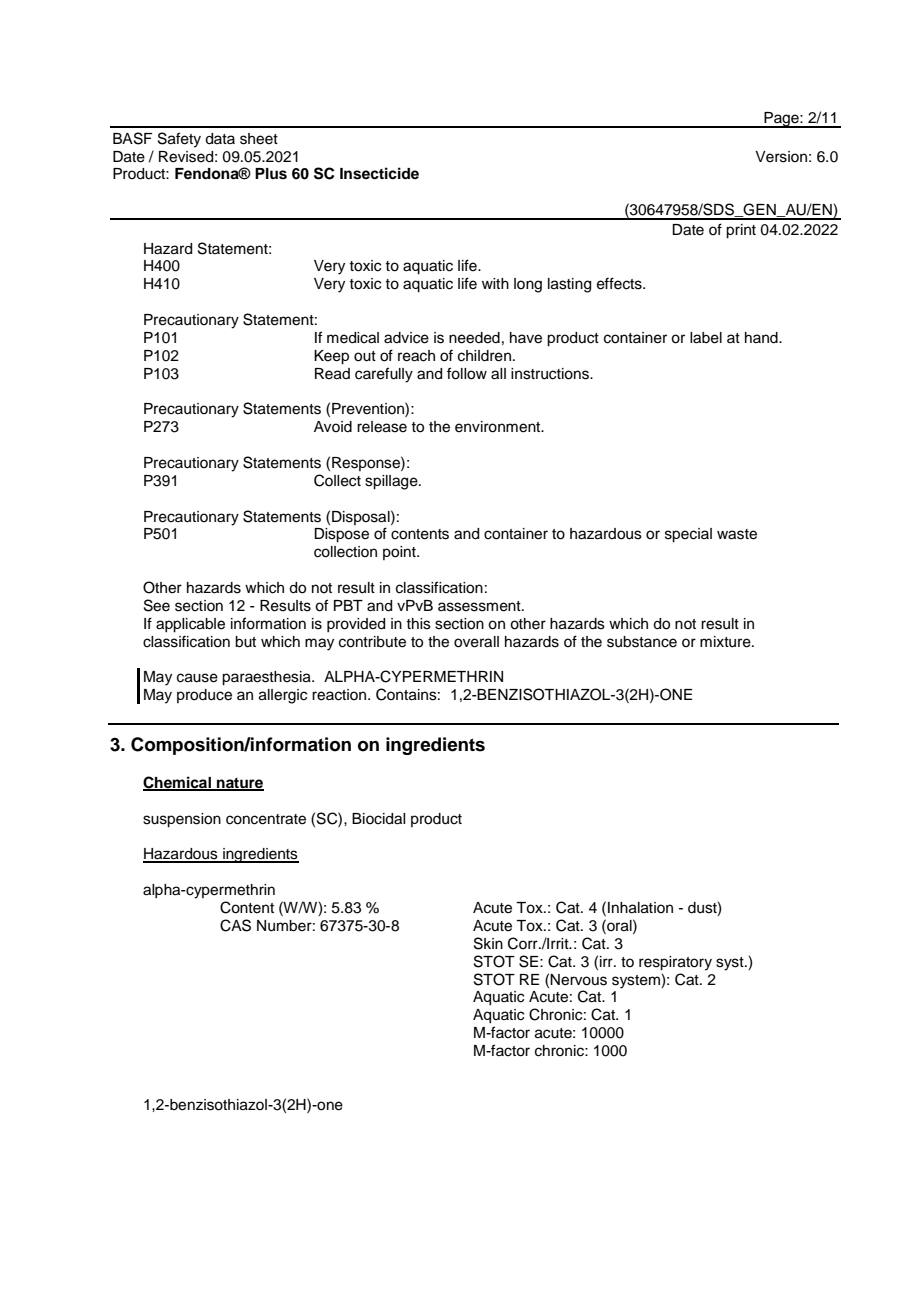 The width and height of the screenshot is (924, 1308). What do you see at coordinates (235, 925) in the screenshot?
I see `CAS` at bounding box center [235, 925].
